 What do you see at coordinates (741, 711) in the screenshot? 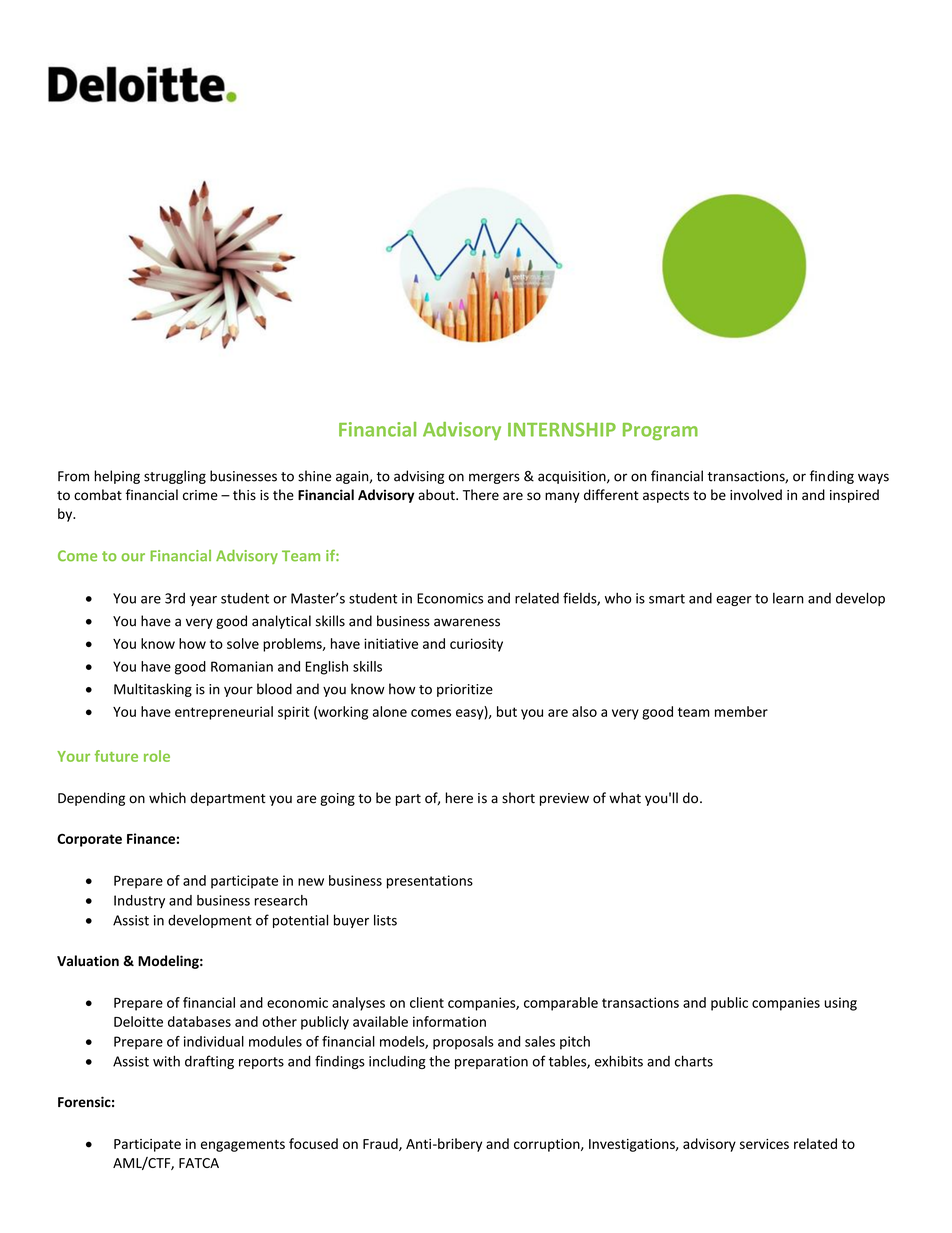
I see `member` at bounding box center [741, 711].
